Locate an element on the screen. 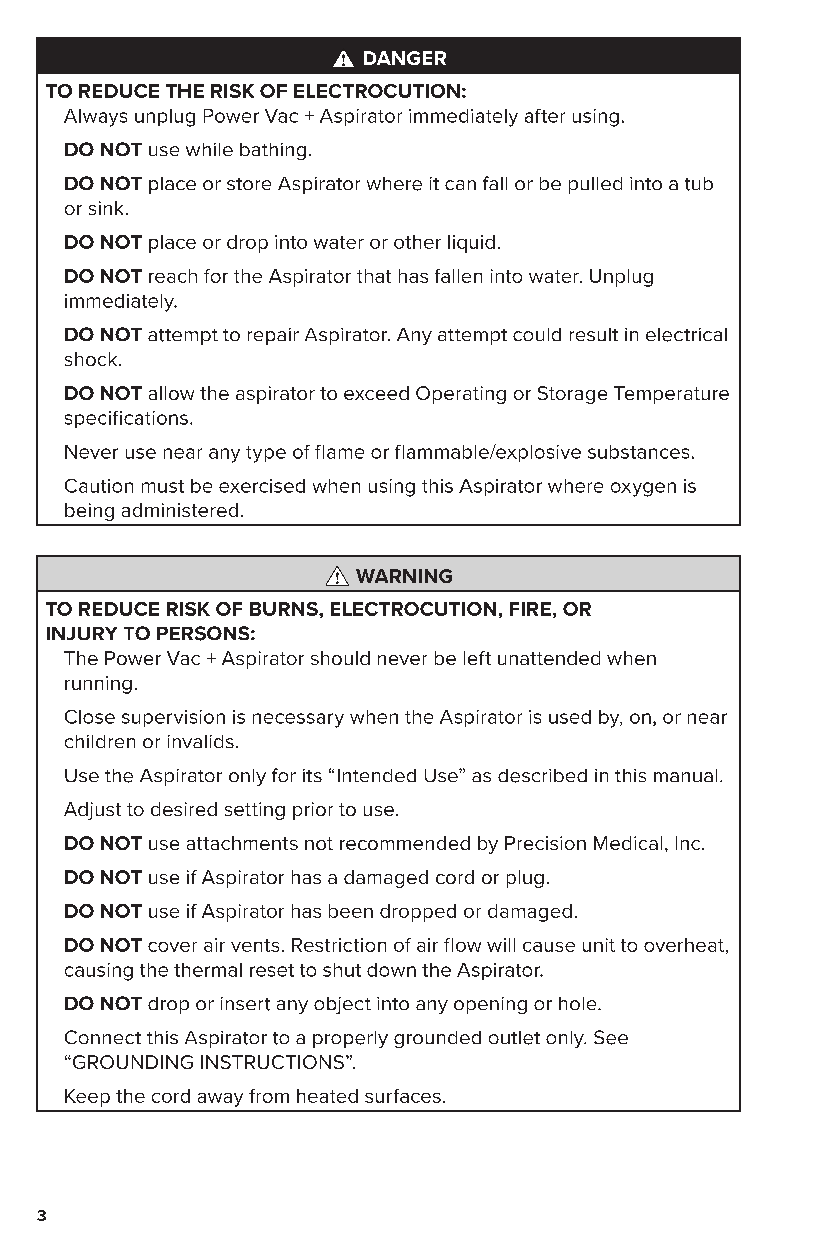  GROUNDING is located at coordinates (131, 1062).
